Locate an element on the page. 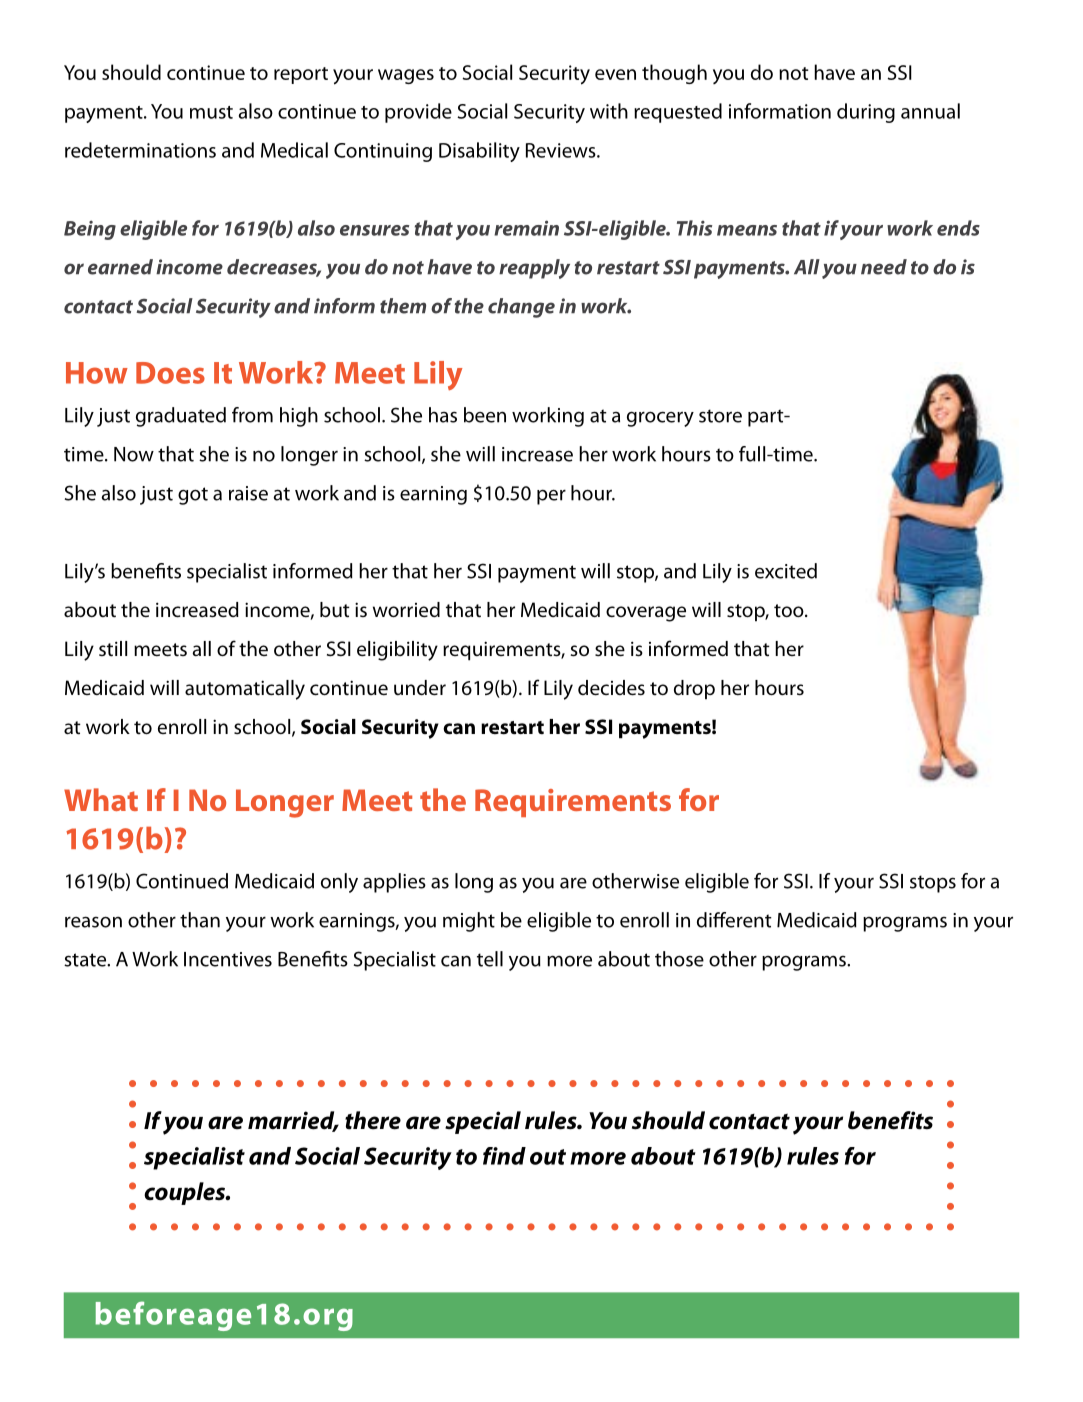 The width and height of the page is (1083, 1402). store is located at coordinates (720, 416).
